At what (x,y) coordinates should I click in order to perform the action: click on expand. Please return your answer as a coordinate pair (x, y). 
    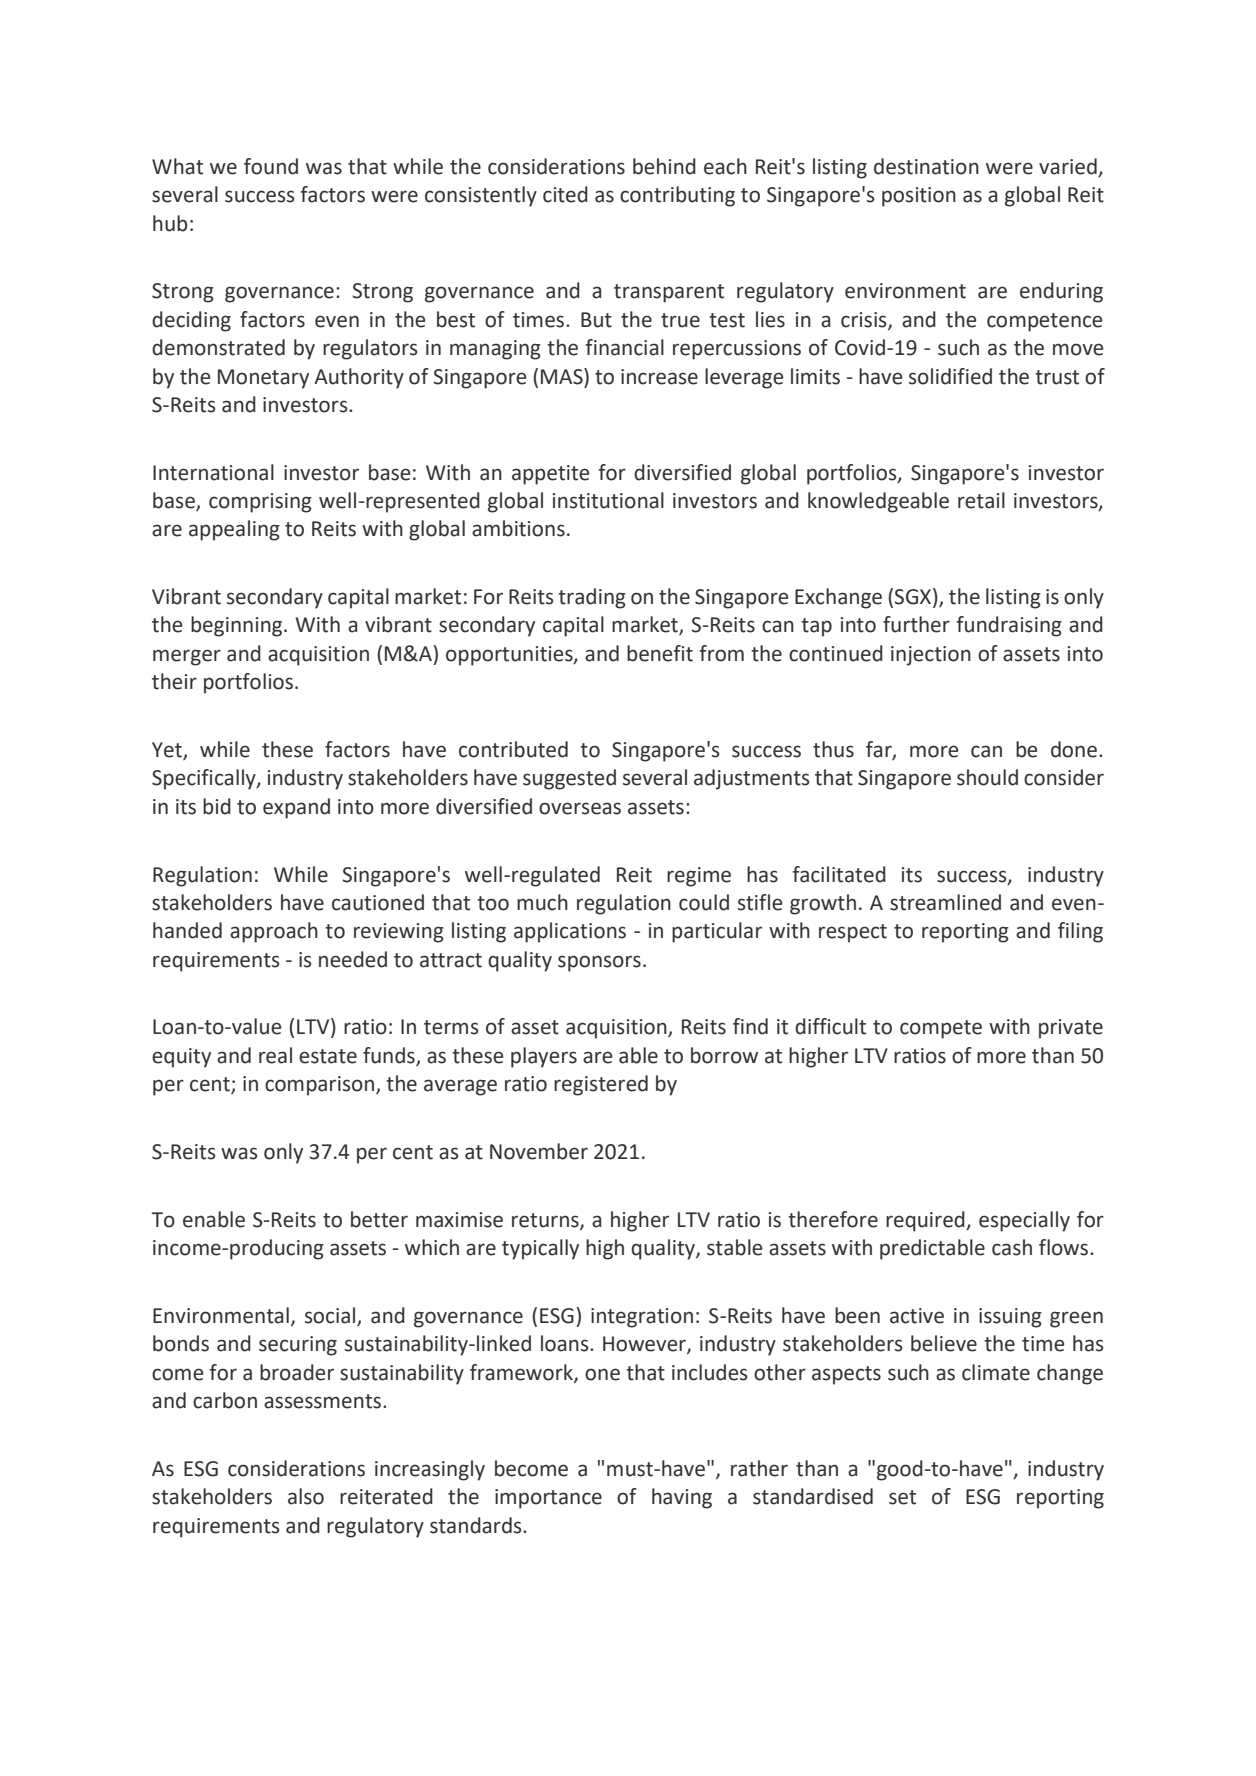
    Looking at the image, I should click on (296, 808).
